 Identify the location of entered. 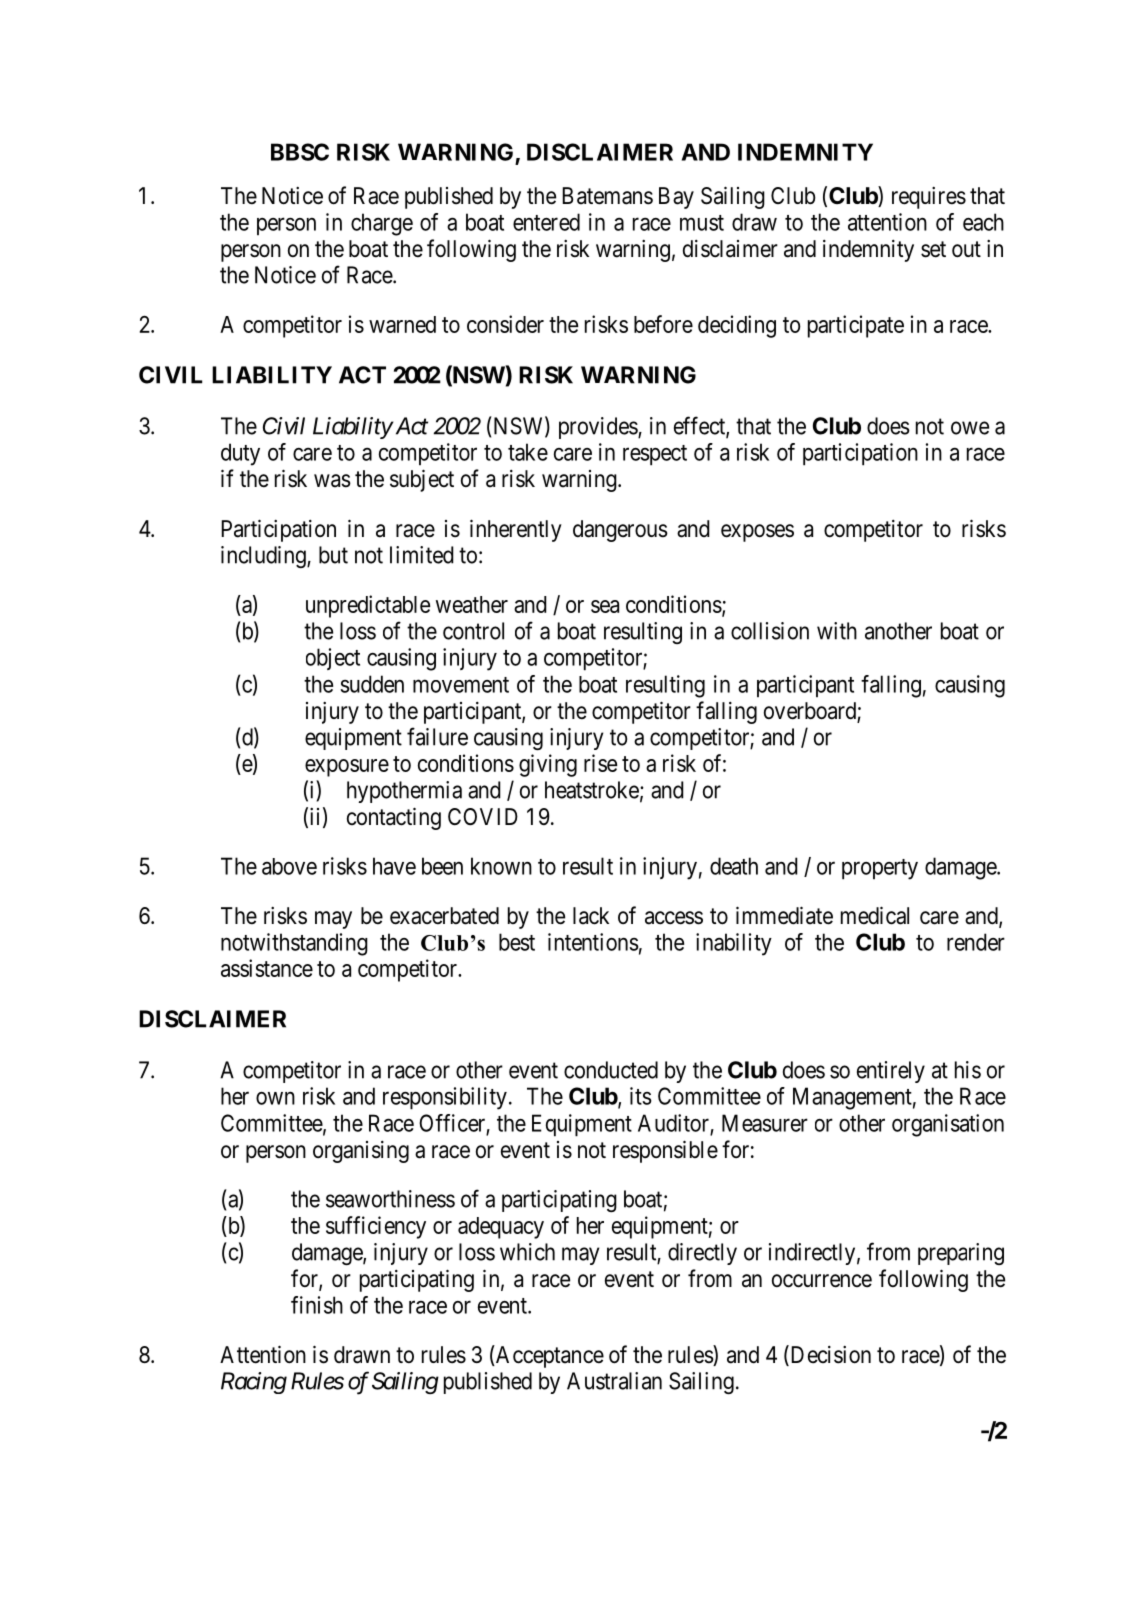
(546, 222).
